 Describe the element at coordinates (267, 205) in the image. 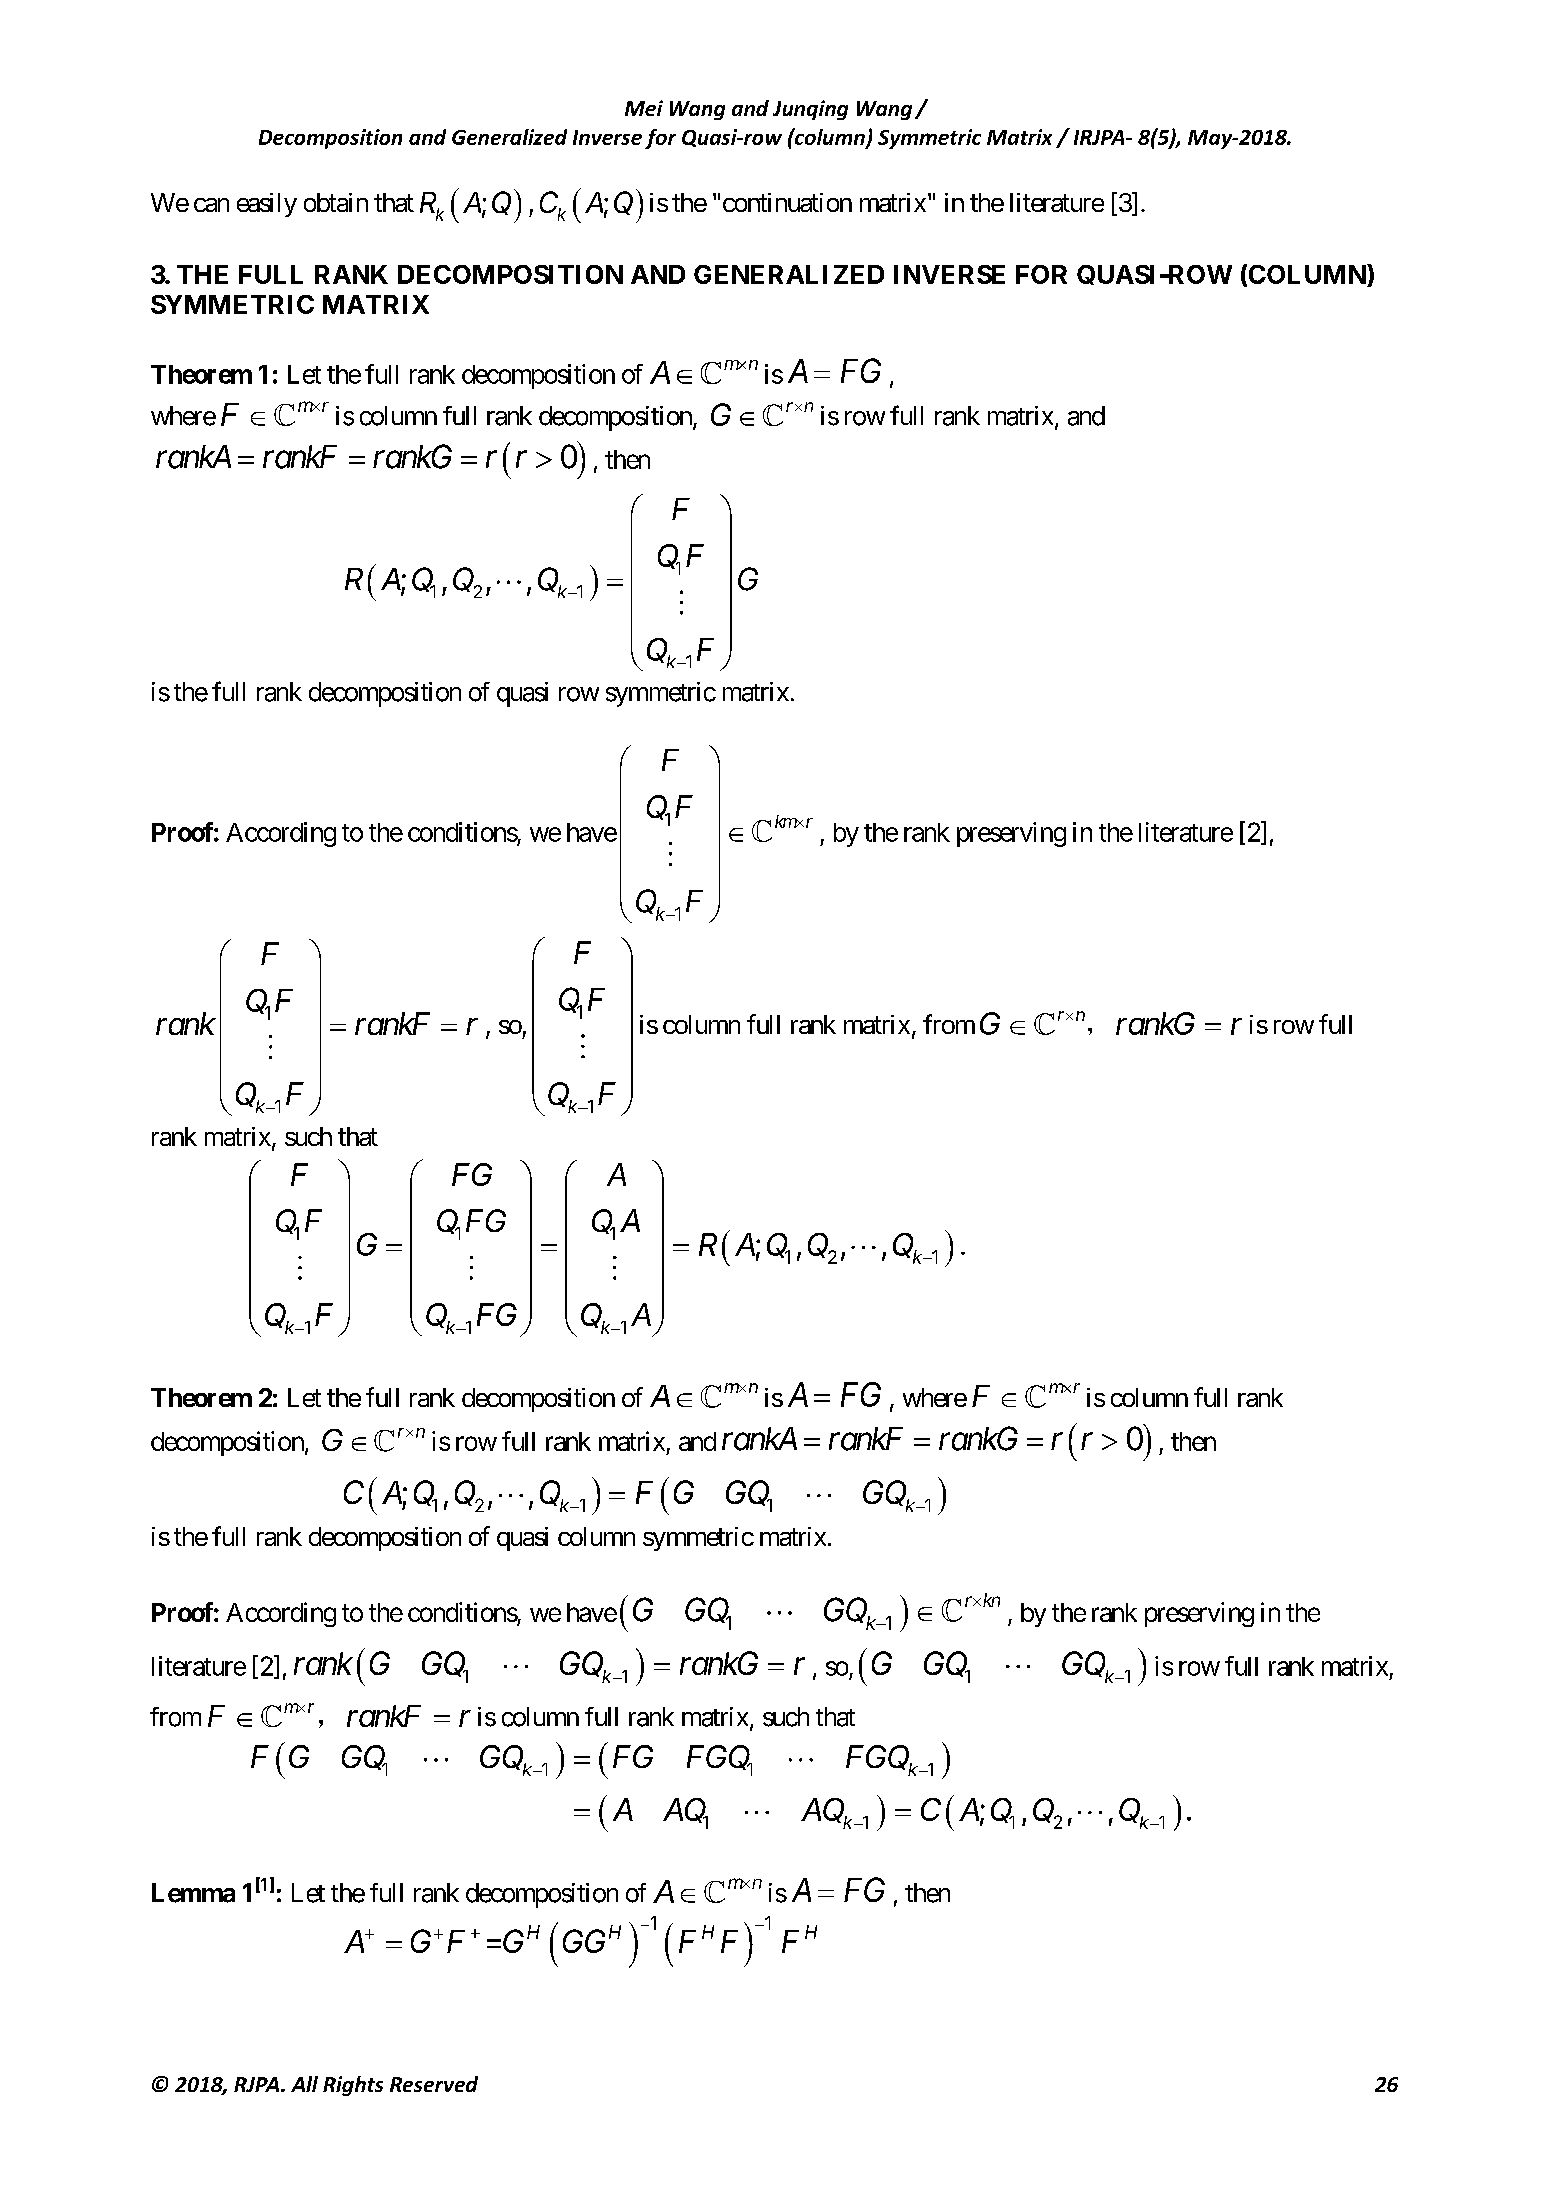

I see `easily` at that location.
